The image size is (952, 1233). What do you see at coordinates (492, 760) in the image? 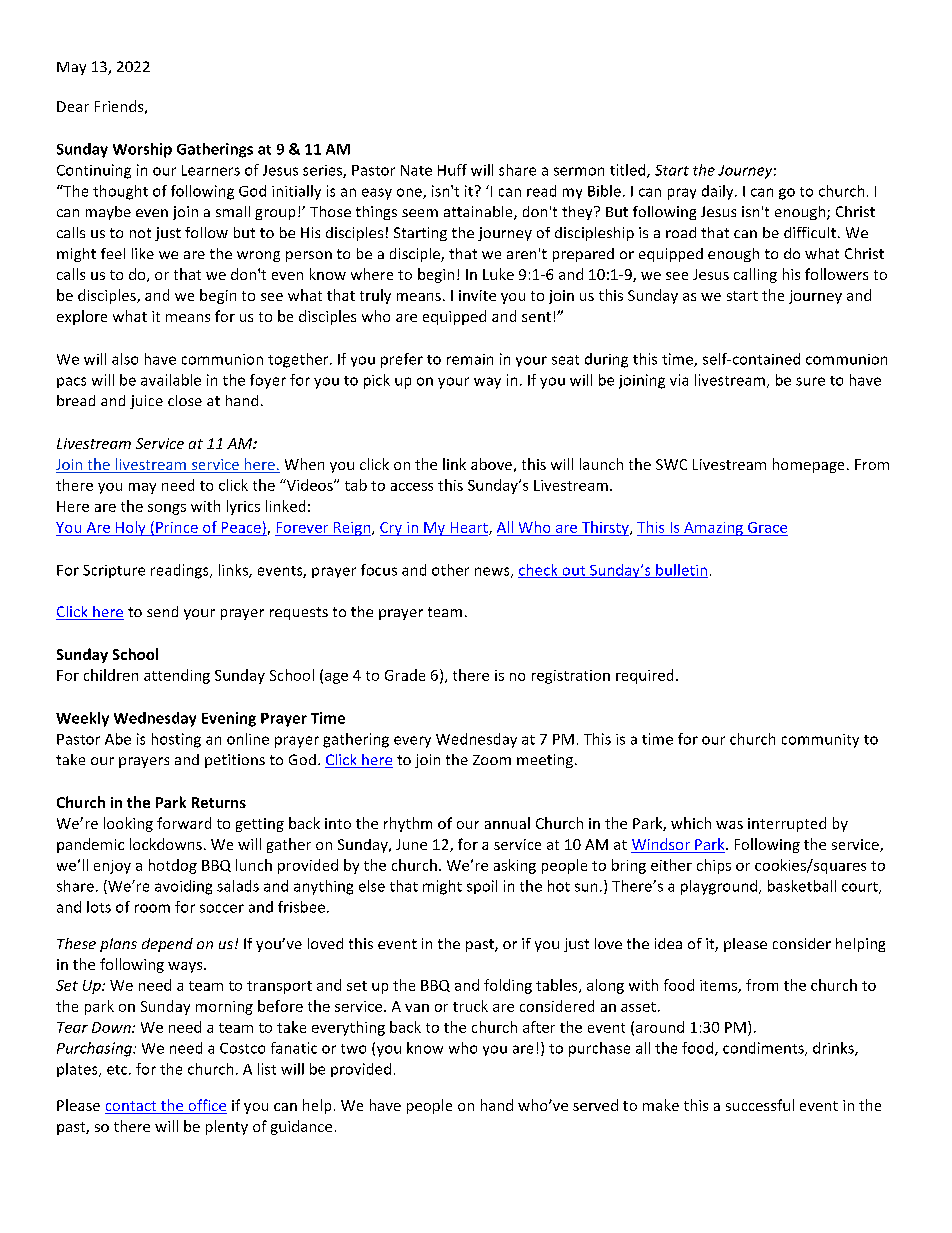
I see `Zoom` at bounding box center [492, 760].
